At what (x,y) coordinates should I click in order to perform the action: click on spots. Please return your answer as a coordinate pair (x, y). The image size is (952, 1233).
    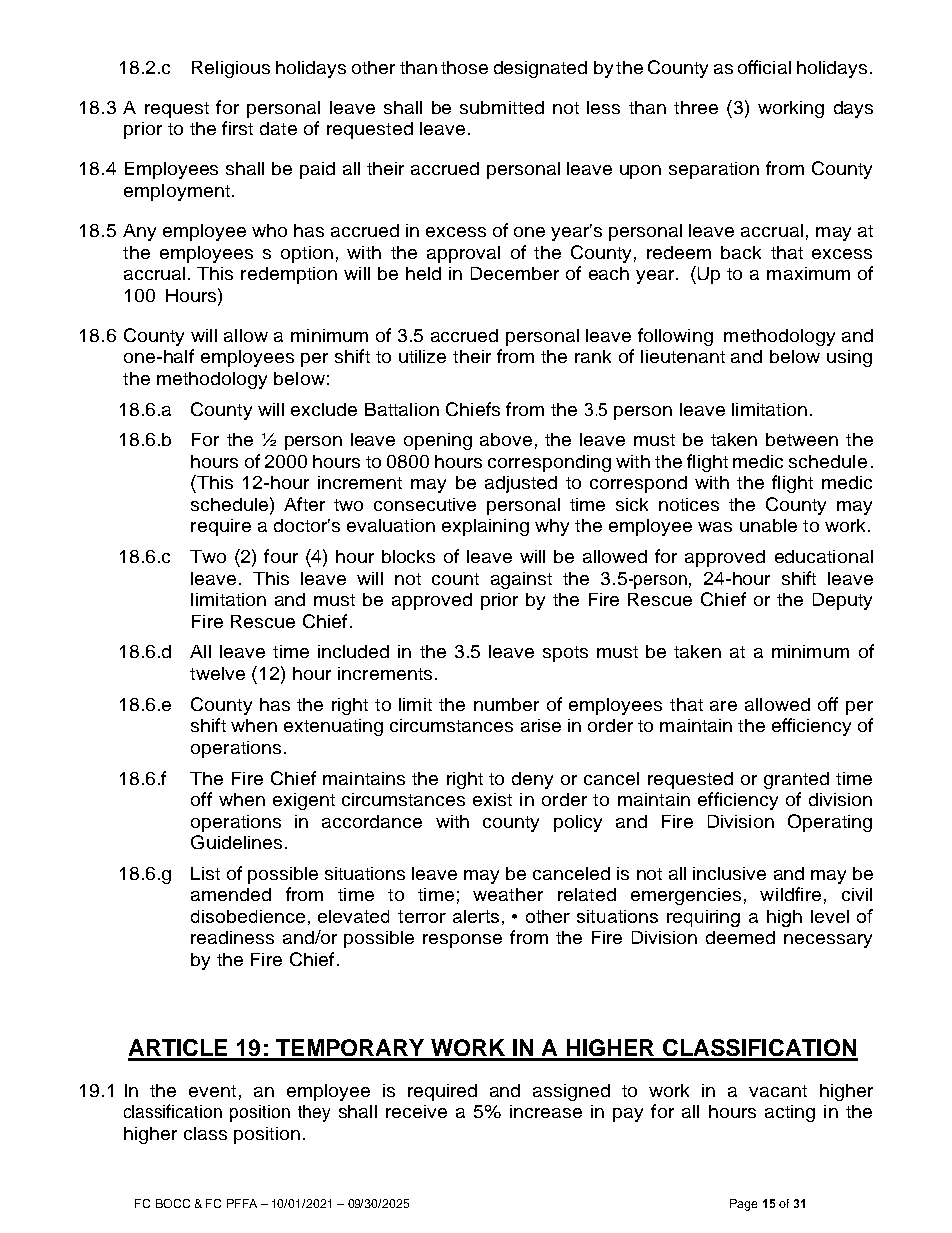
    Looking at the image, I should click on (565, 654).
